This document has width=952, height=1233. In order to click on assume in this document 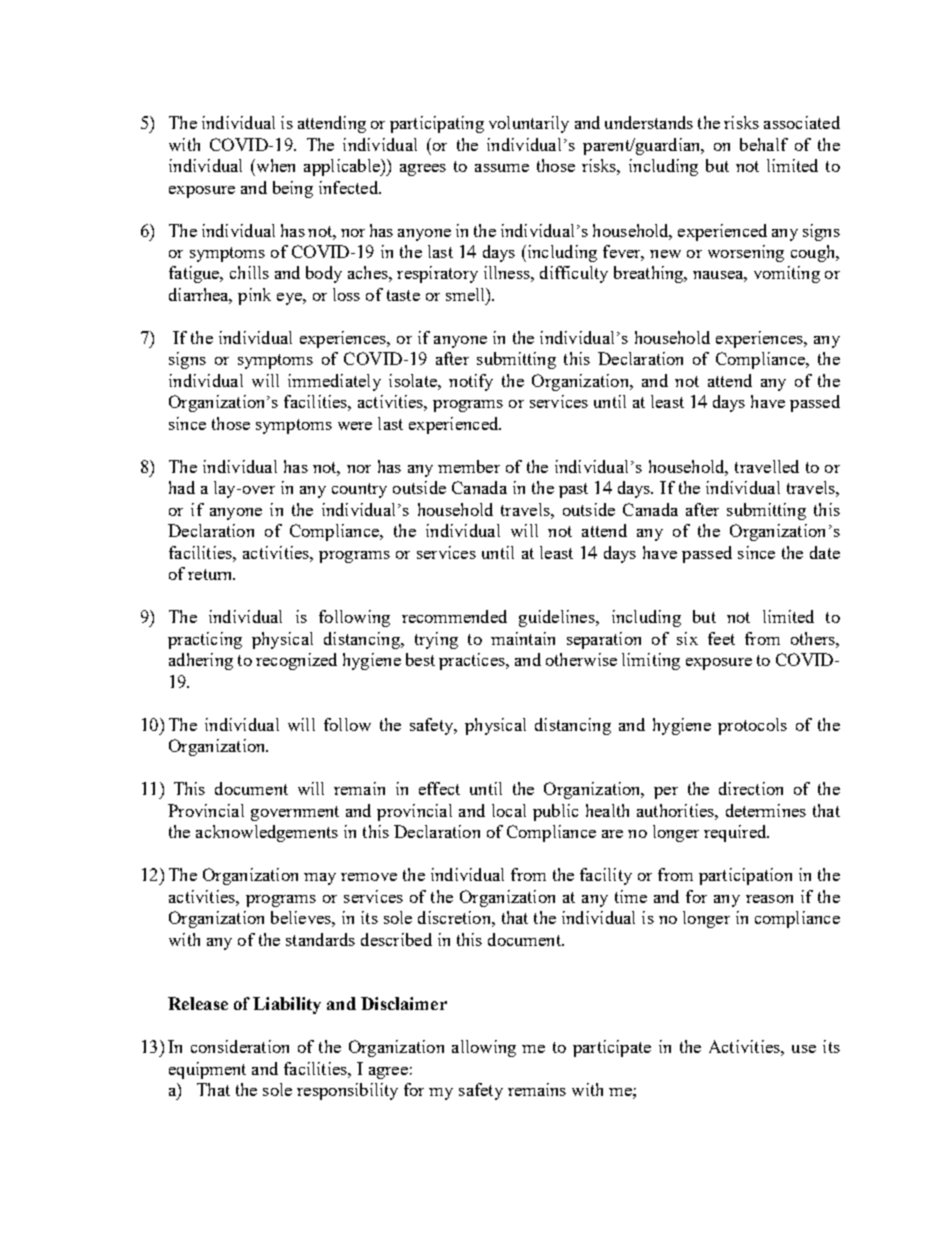, I will do `click(502, 168)`.
